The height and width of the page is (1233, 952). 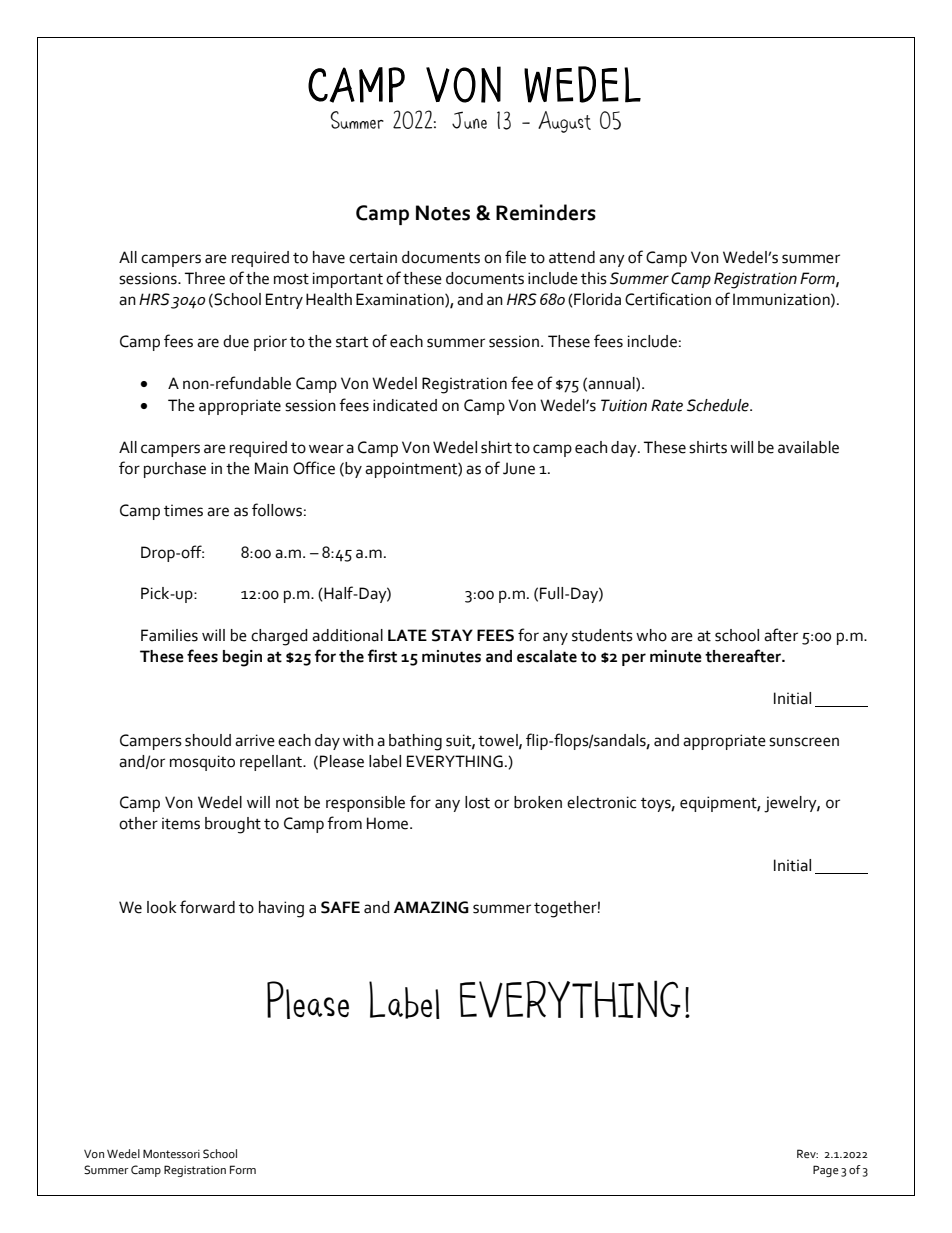 What do you see at coordinates (719, 405) in the page?
I see `Schedule` at bounding box center [719, 405].
